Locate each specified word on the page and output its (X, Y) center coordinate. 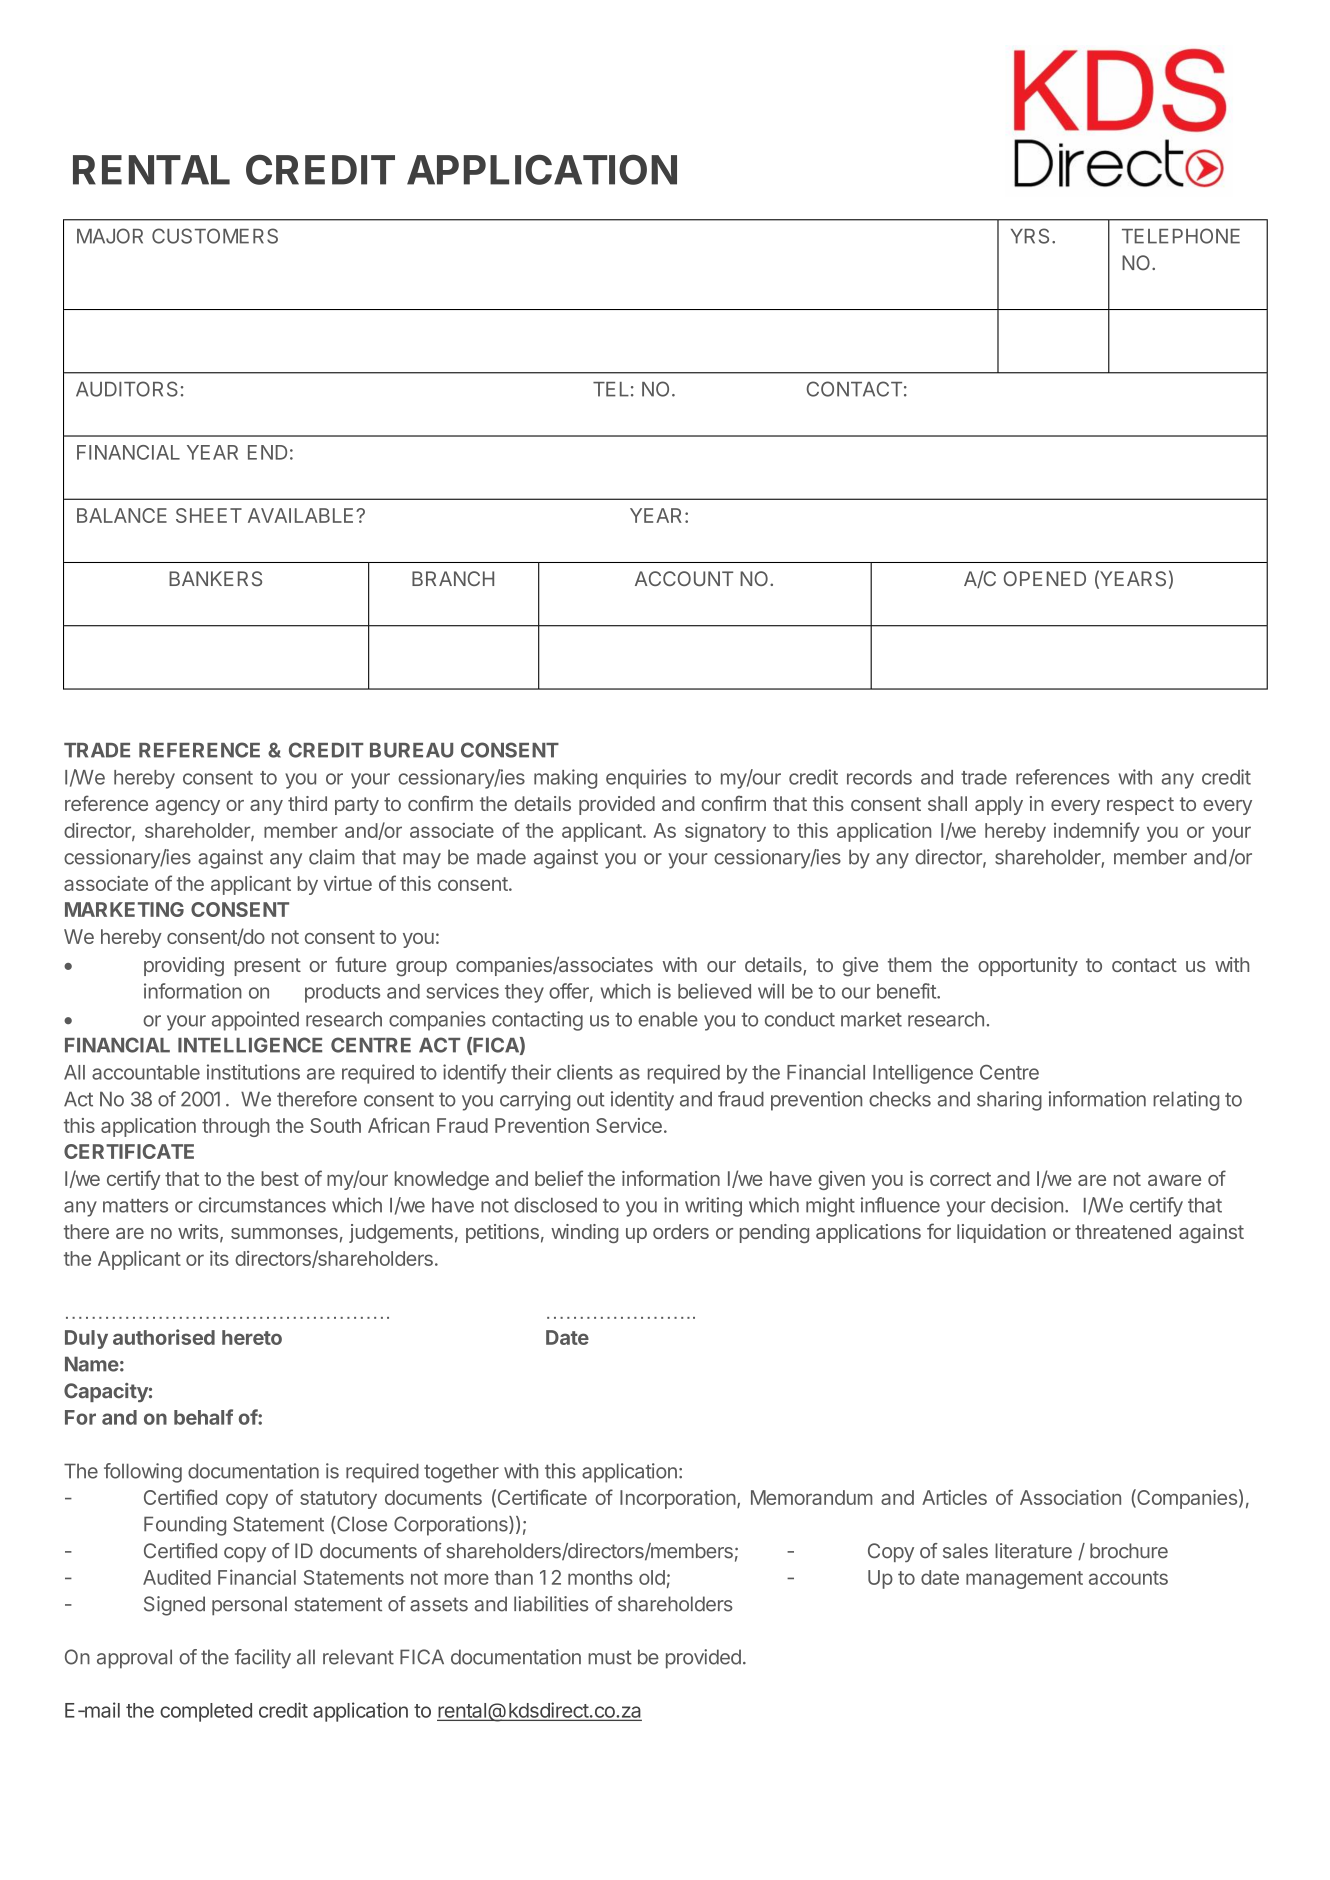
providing (184, 967)
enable (668, 1019)
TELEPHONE (1181, 236)
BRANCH (453, 578)
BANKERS (215, 578)
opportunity (1028, 966)
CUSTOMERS (215, 236)
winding (584, 1233)
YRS (1030, 236)
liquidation (1001, 1233)
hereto (252, 1337)
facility (263, 1659)
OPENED (1045, 578)
